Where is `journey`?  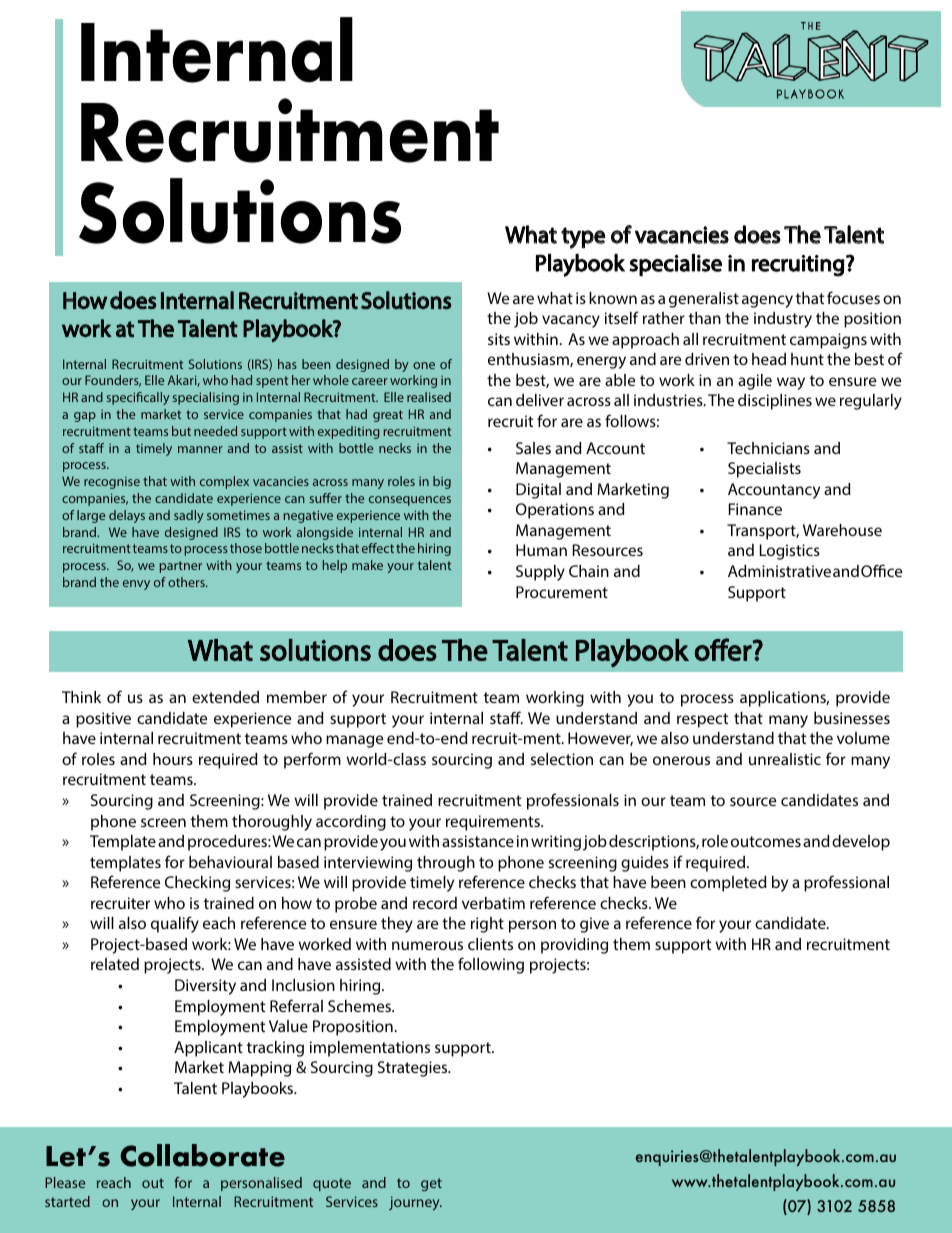 journey is located at coordinates (415, 1203).
